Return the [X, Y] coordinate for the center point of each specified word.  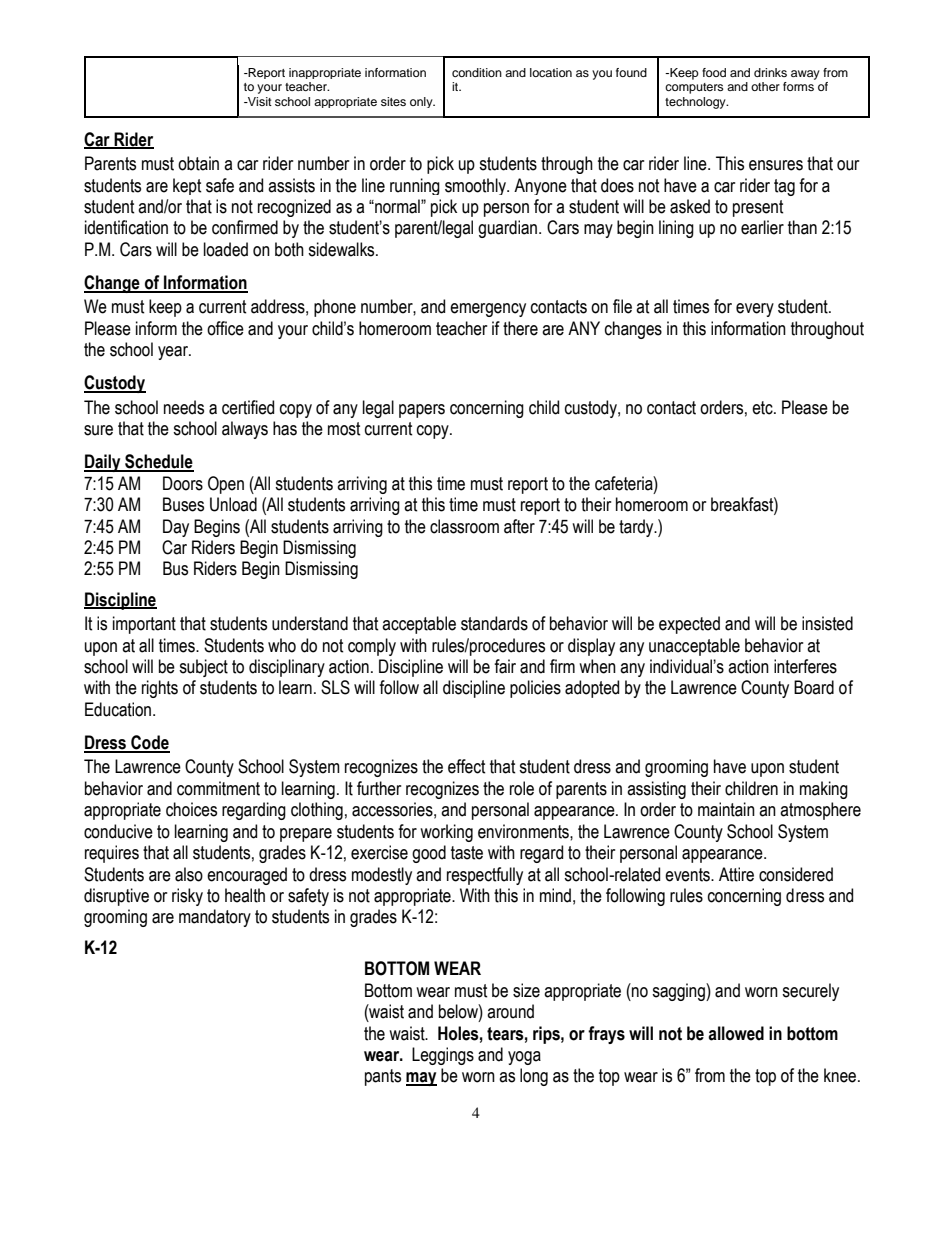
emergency [488, 310]
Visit [259, 101]
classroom [464, 526]
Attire [736, 874]
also [189, 874]
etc [763, 408]
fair [505, 666]
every [755, 310]
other [765, 86]
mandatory [215, 918]
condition [477, 72]
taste [467, 853]
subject [203, 668]
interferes [805, 666]
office [225, 328]
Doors [183, 483]
